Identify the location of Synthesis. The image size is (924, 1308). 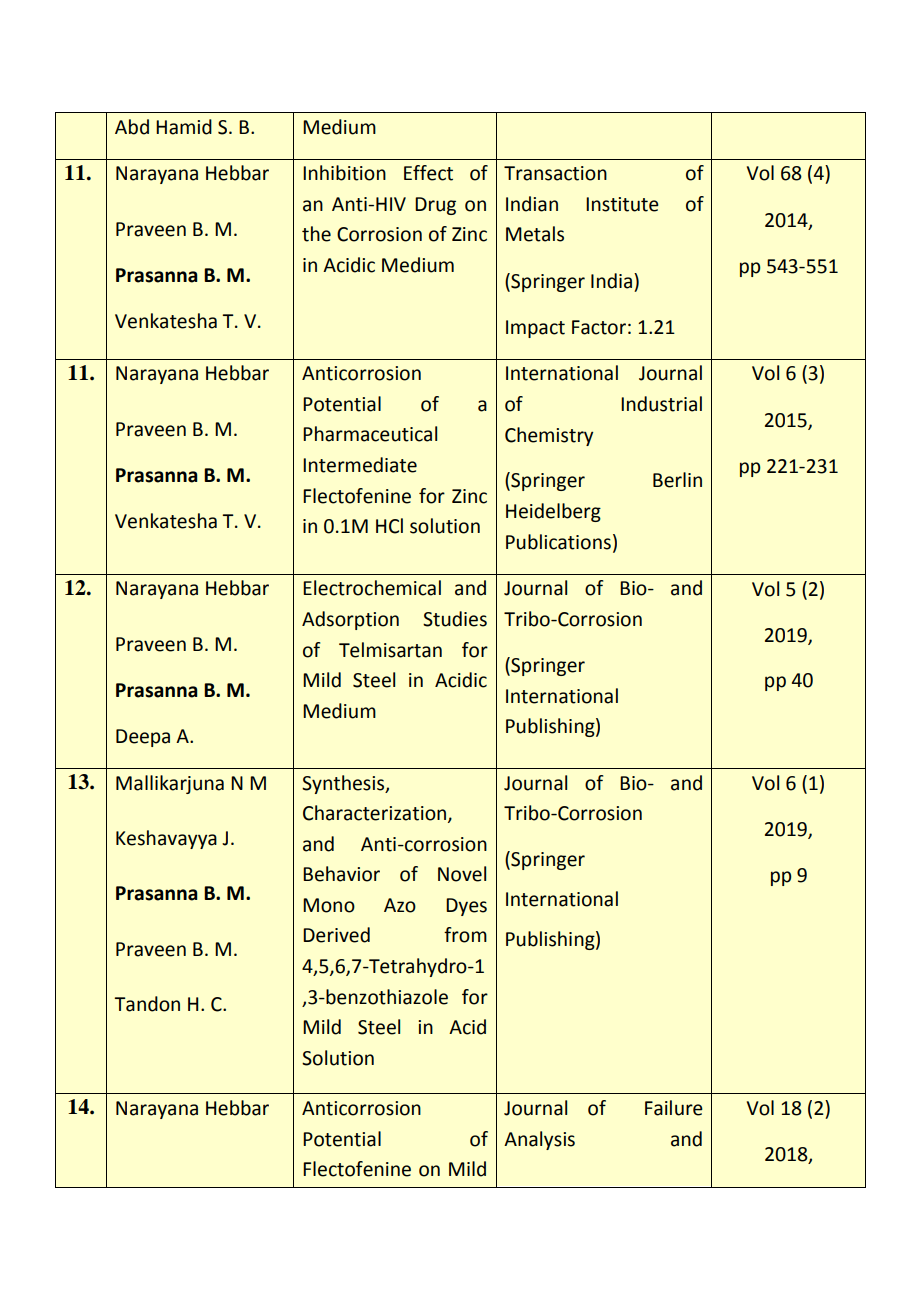
(344, 784).
